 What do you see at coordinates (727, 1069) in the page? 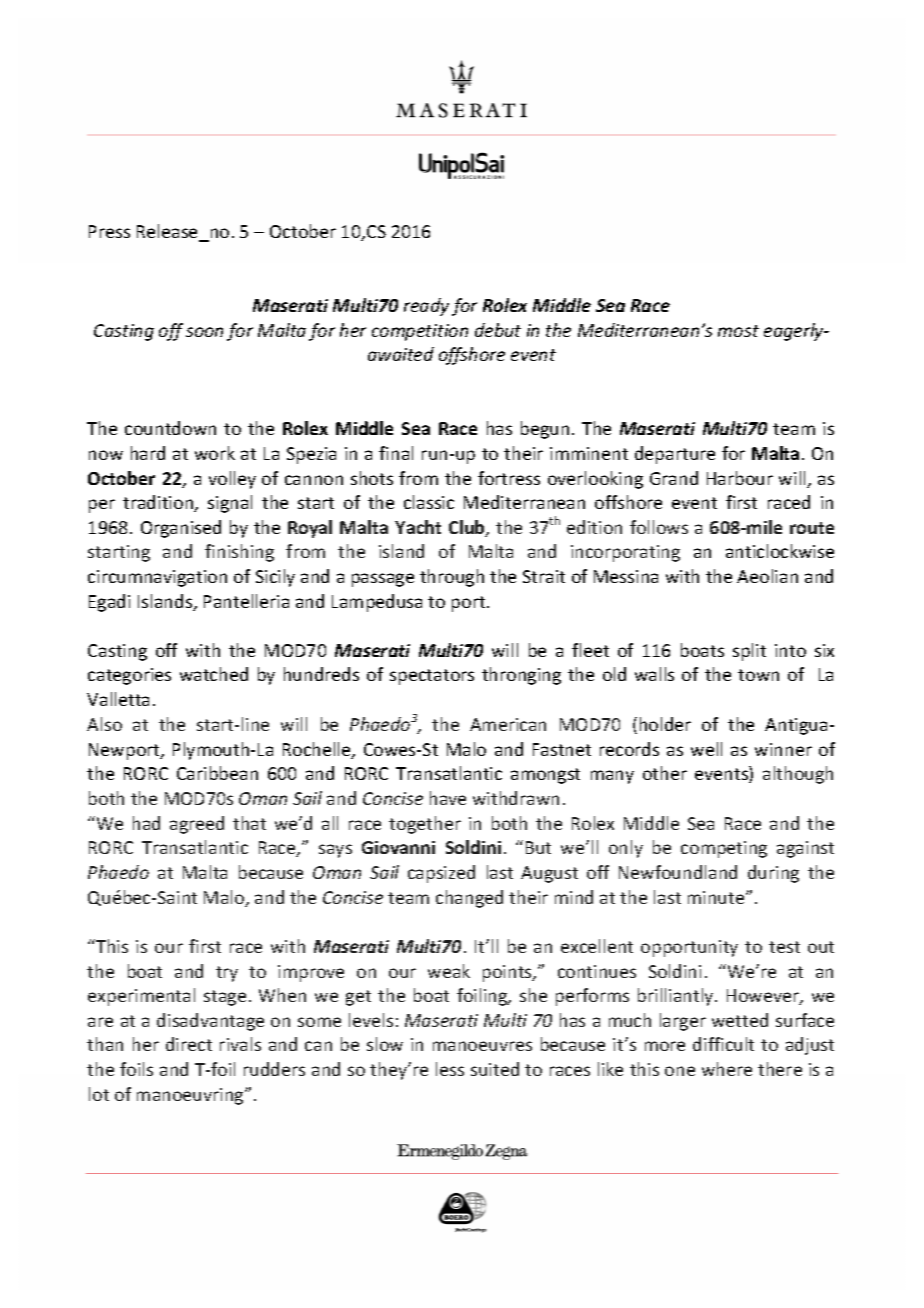
I see `where` at bounding box center [727, 1069].
